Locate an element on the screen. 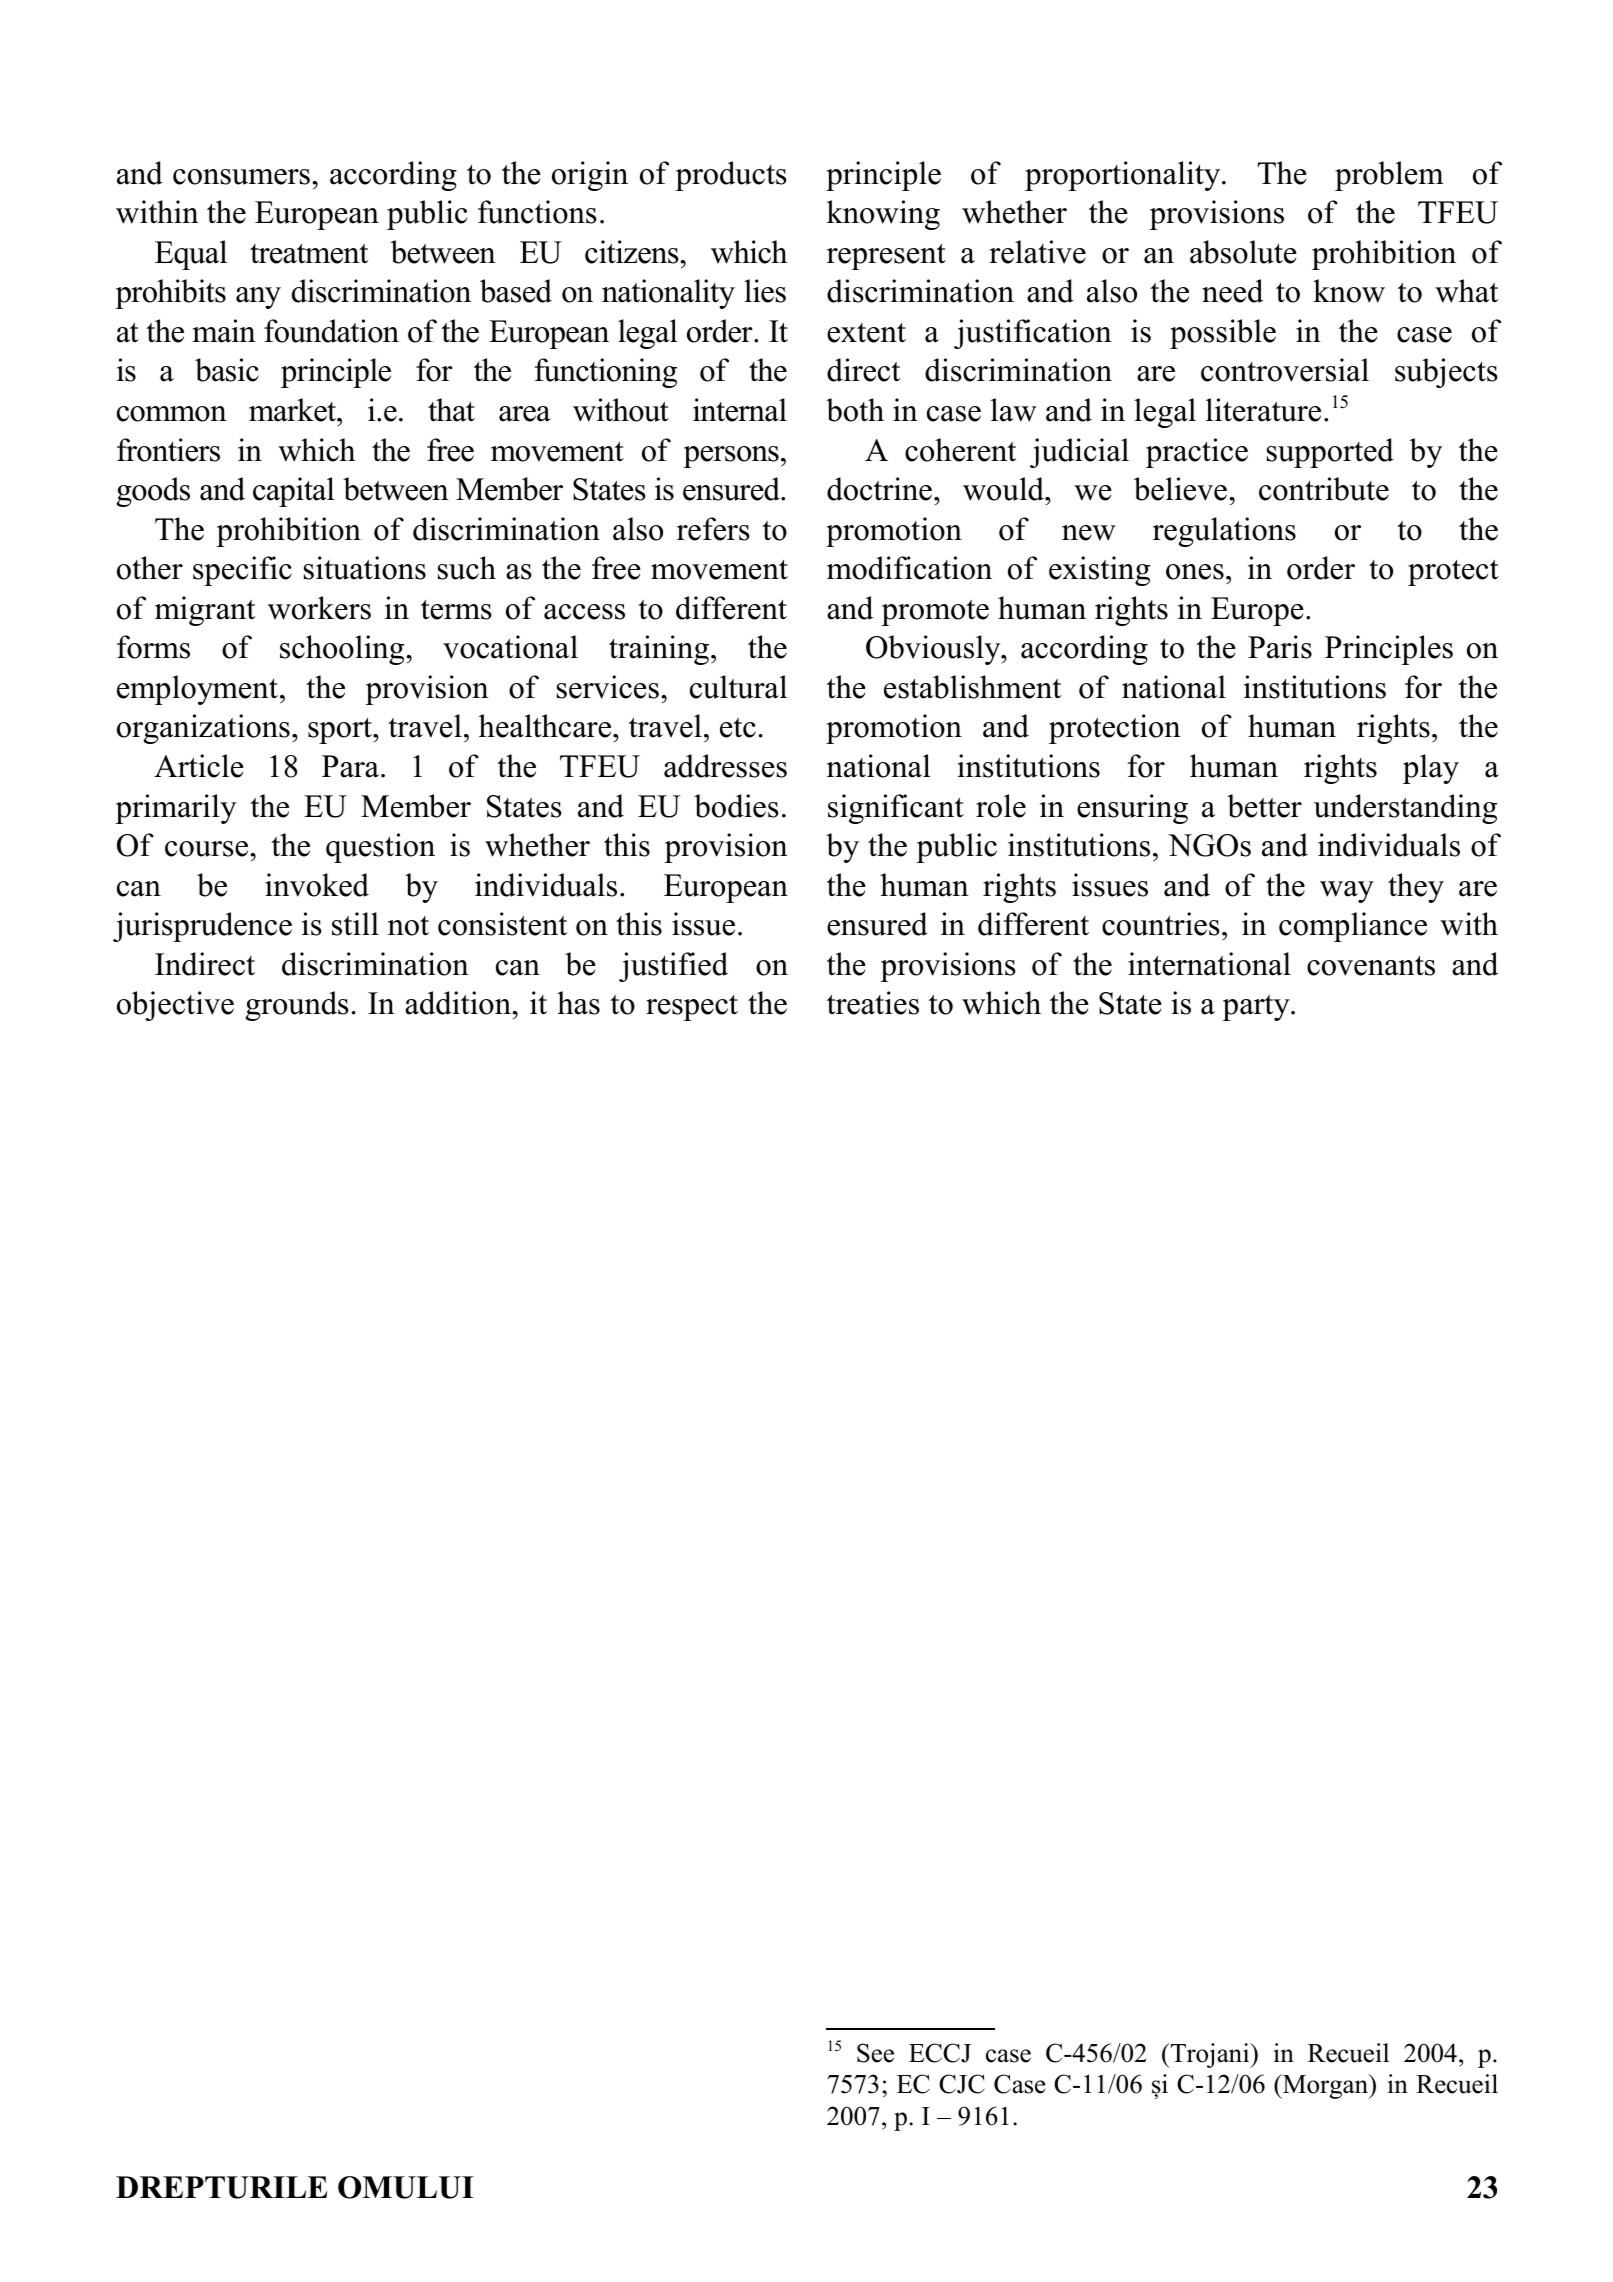  absolute is located at coordinates (1243, 252).
